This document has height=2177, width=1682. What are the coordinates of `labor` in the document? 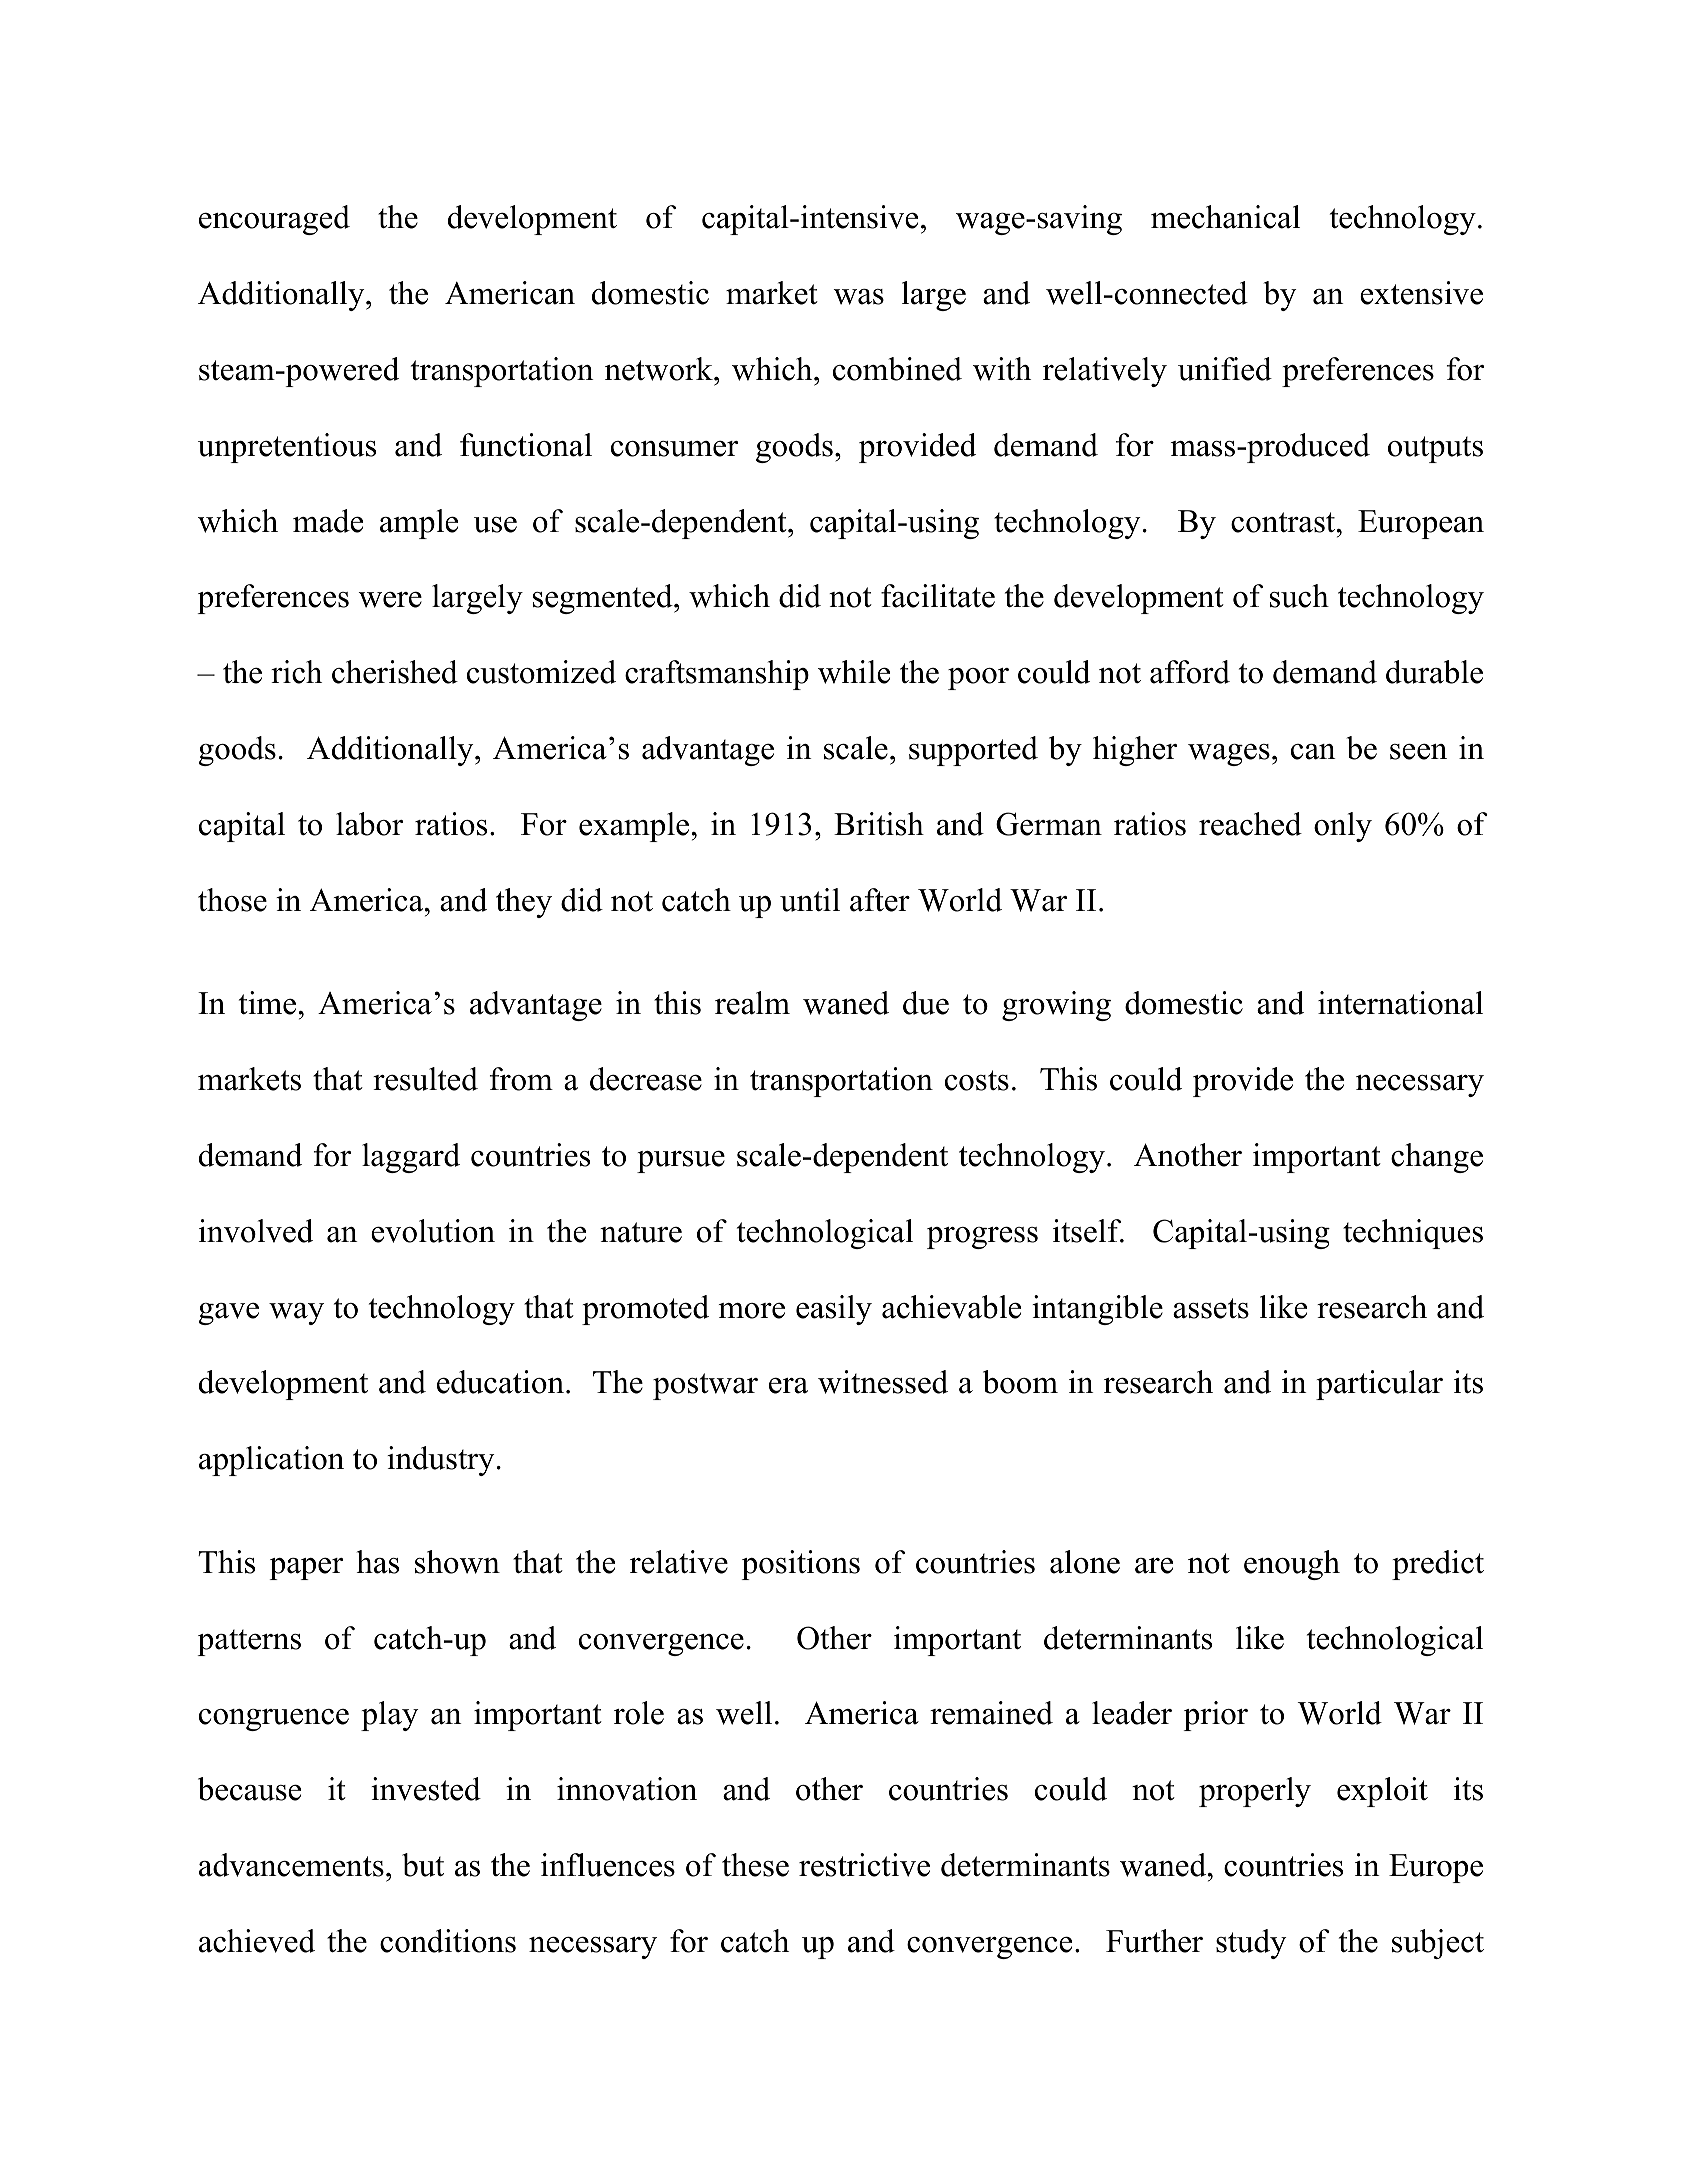 It's located at (369, 824).
